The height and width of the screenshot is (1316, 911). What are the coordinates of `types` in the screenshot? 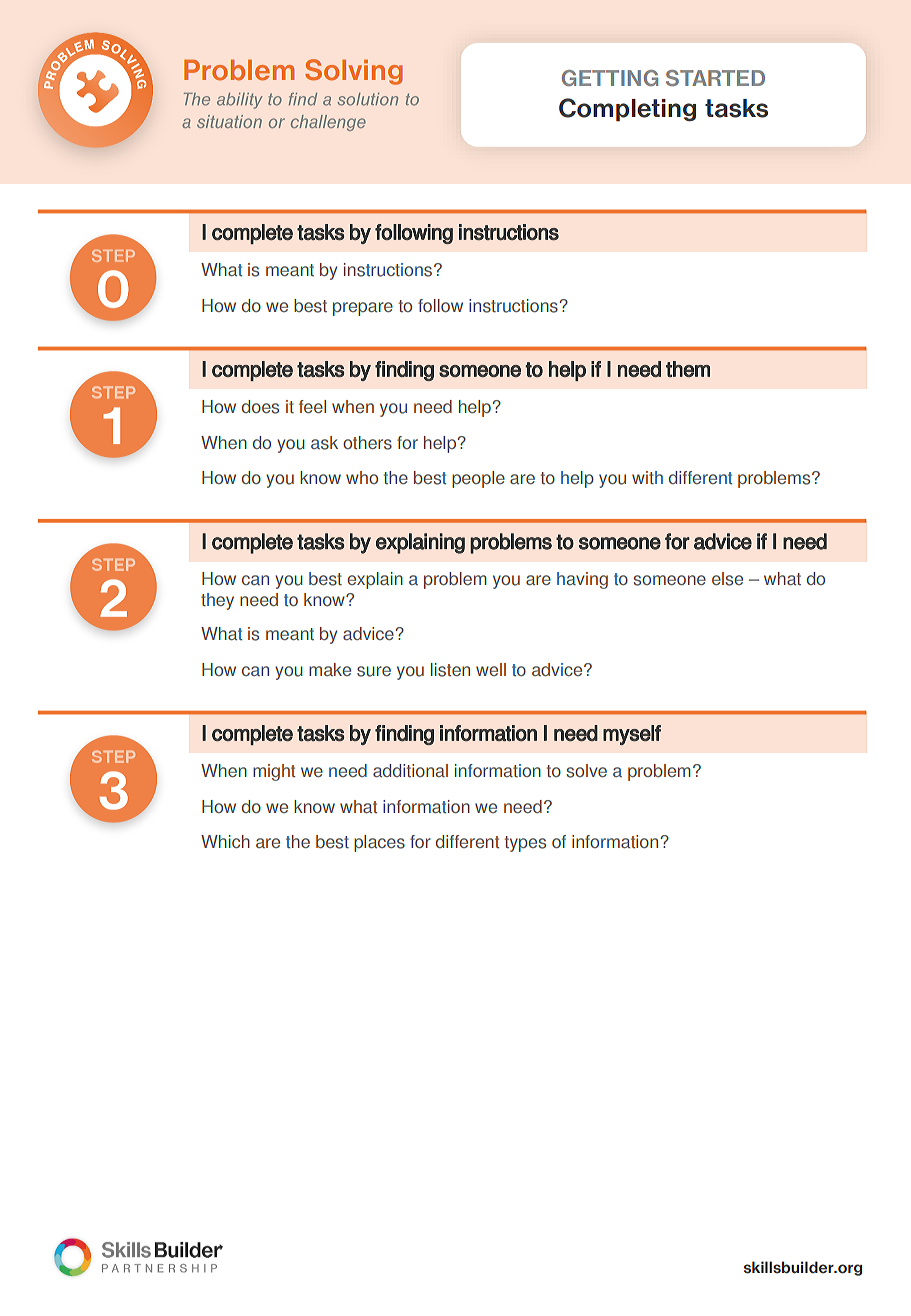 It's located at (525, 844).
